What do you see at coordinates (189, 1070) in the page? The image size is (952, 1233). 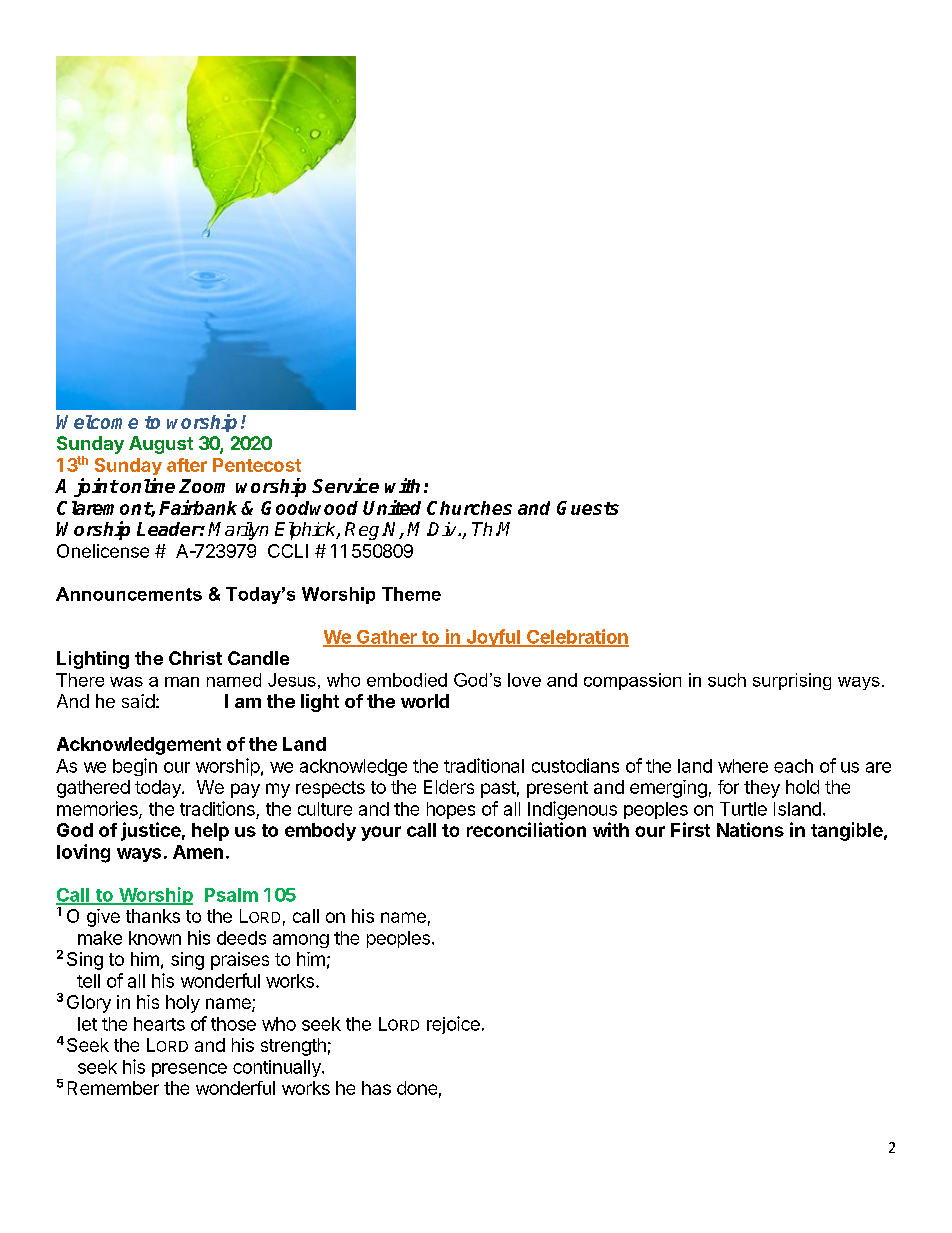 I see `presence` at bounding box center [189, 1070].
